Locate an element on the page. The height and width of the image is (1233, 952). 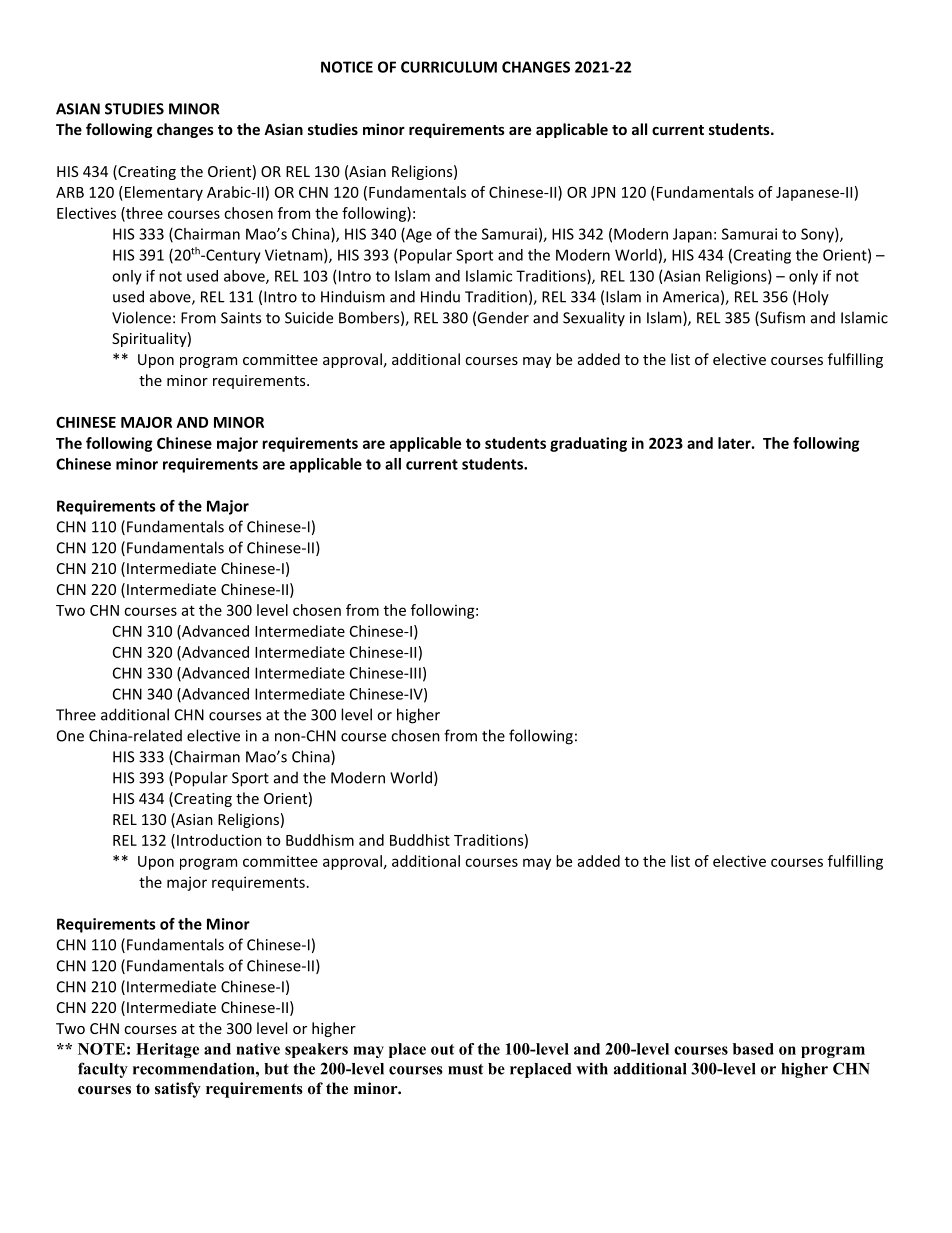
CURRICULUM is located at coordinates (449, 67).
